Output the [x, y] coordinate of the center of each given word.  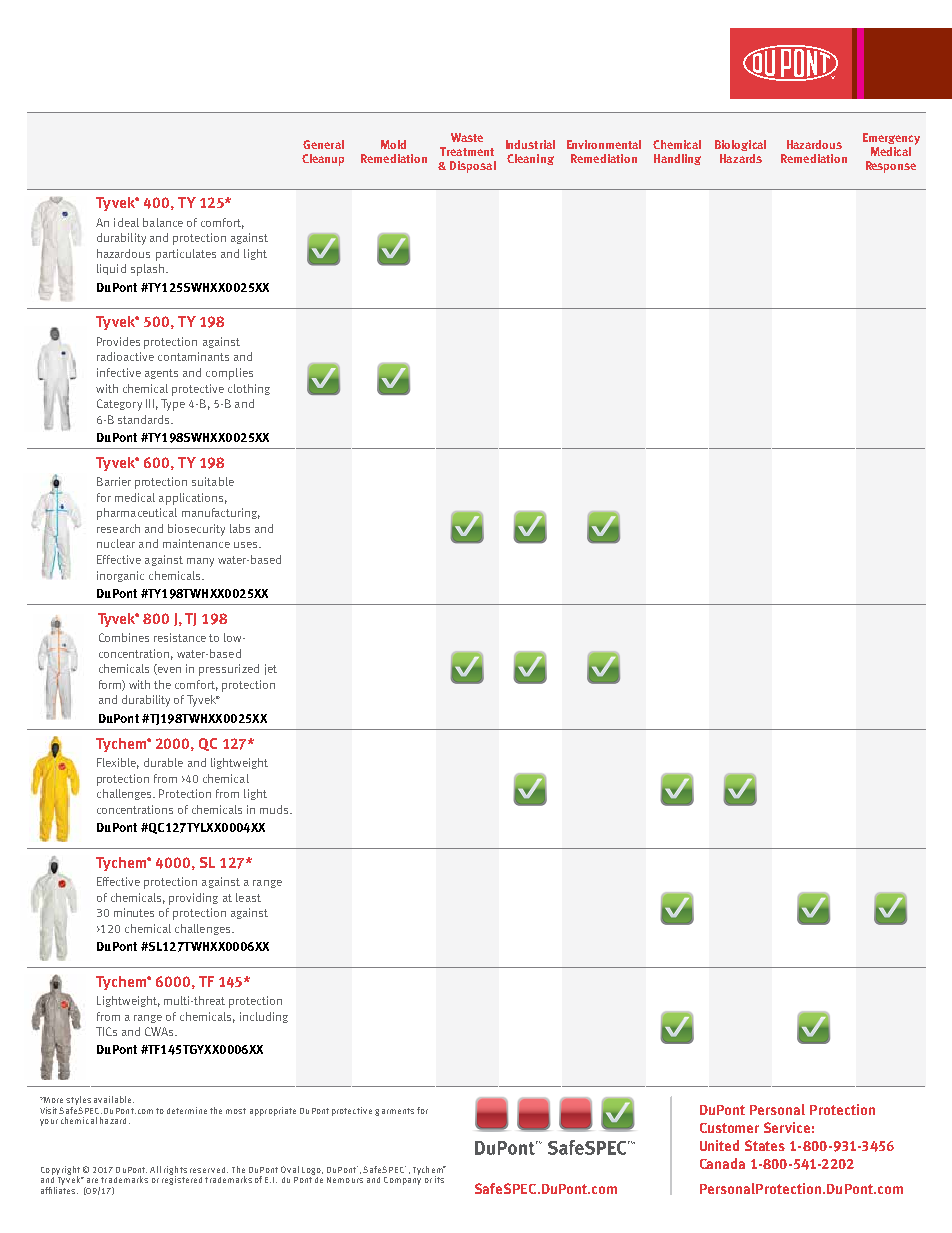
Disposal [473, 167]
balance [163, 222]
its [439, 1179]
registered [182, 1179]
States [765, 1145]
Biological [740, 145]
